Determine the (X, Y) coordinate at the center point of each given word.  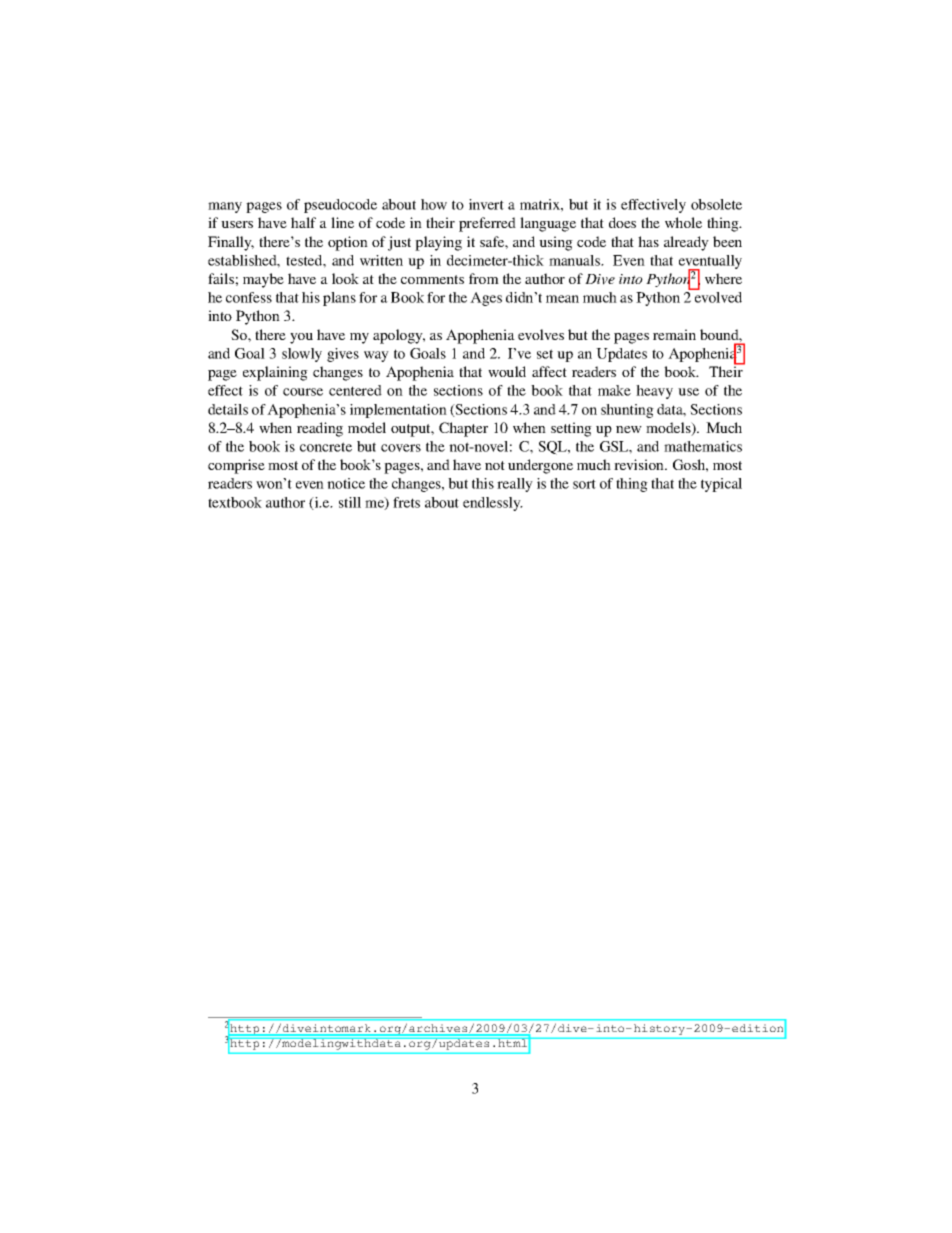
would (507, 371)
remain (674, 334)
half (303, 222)
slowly (302, 355)
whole (683, 222)
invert (486, 204)
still (350, 502)
